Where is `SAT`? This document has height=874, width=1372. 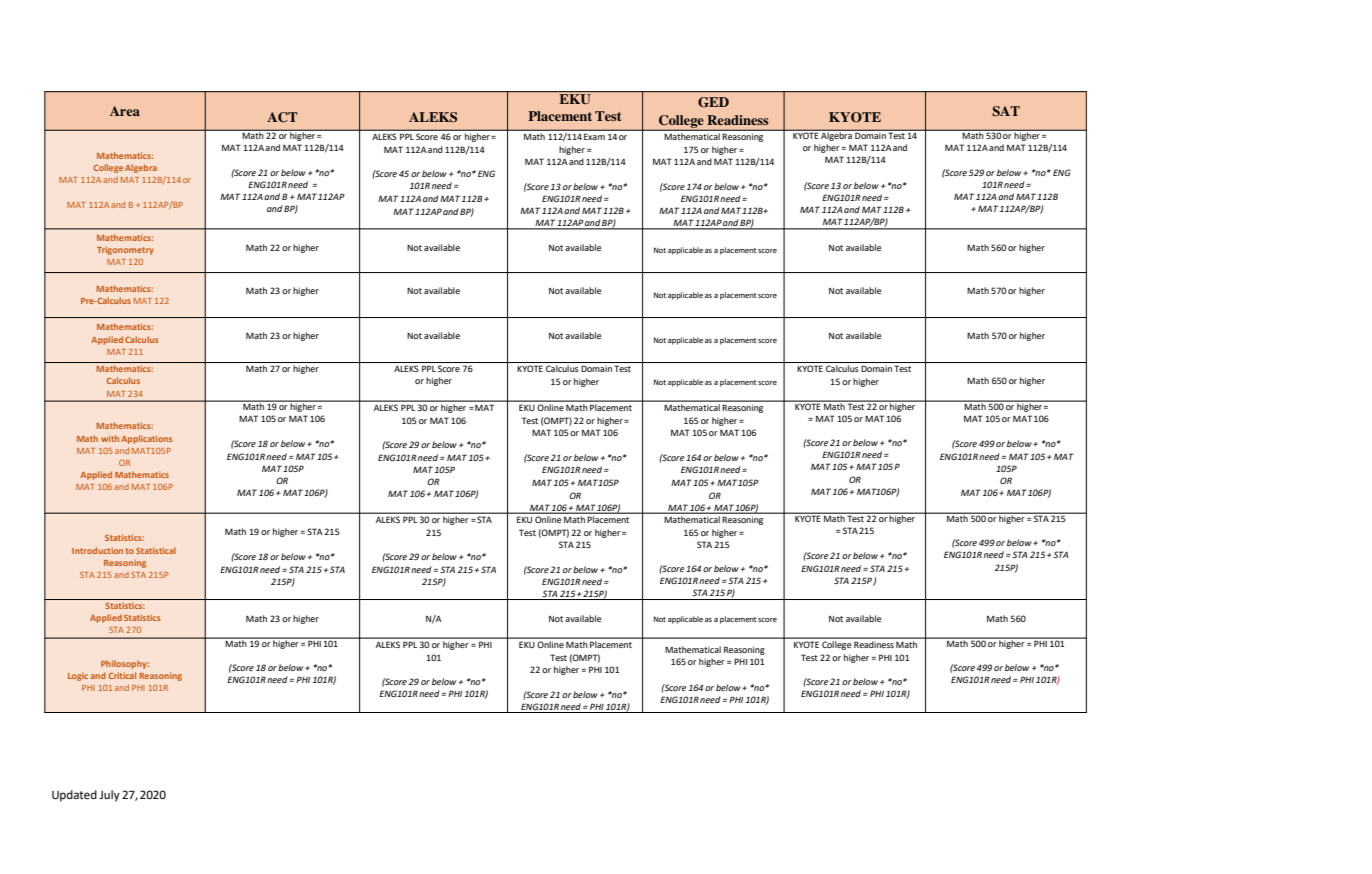
SAT is located at coordinates (1006, 111).
